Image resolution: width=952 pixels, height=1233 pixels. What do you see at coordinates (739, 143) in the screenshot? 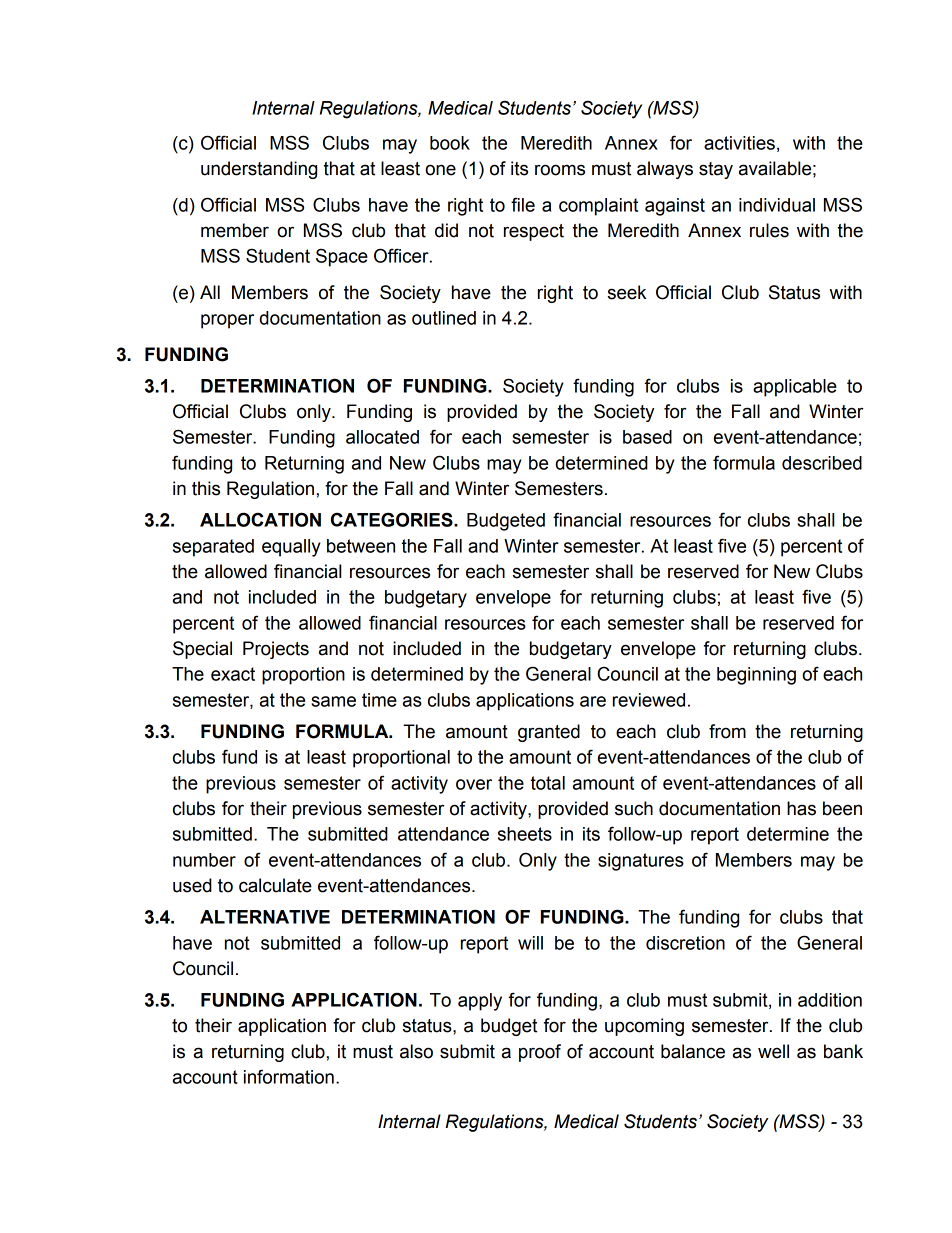
I see `activities` at bounding box center [739, 143].
